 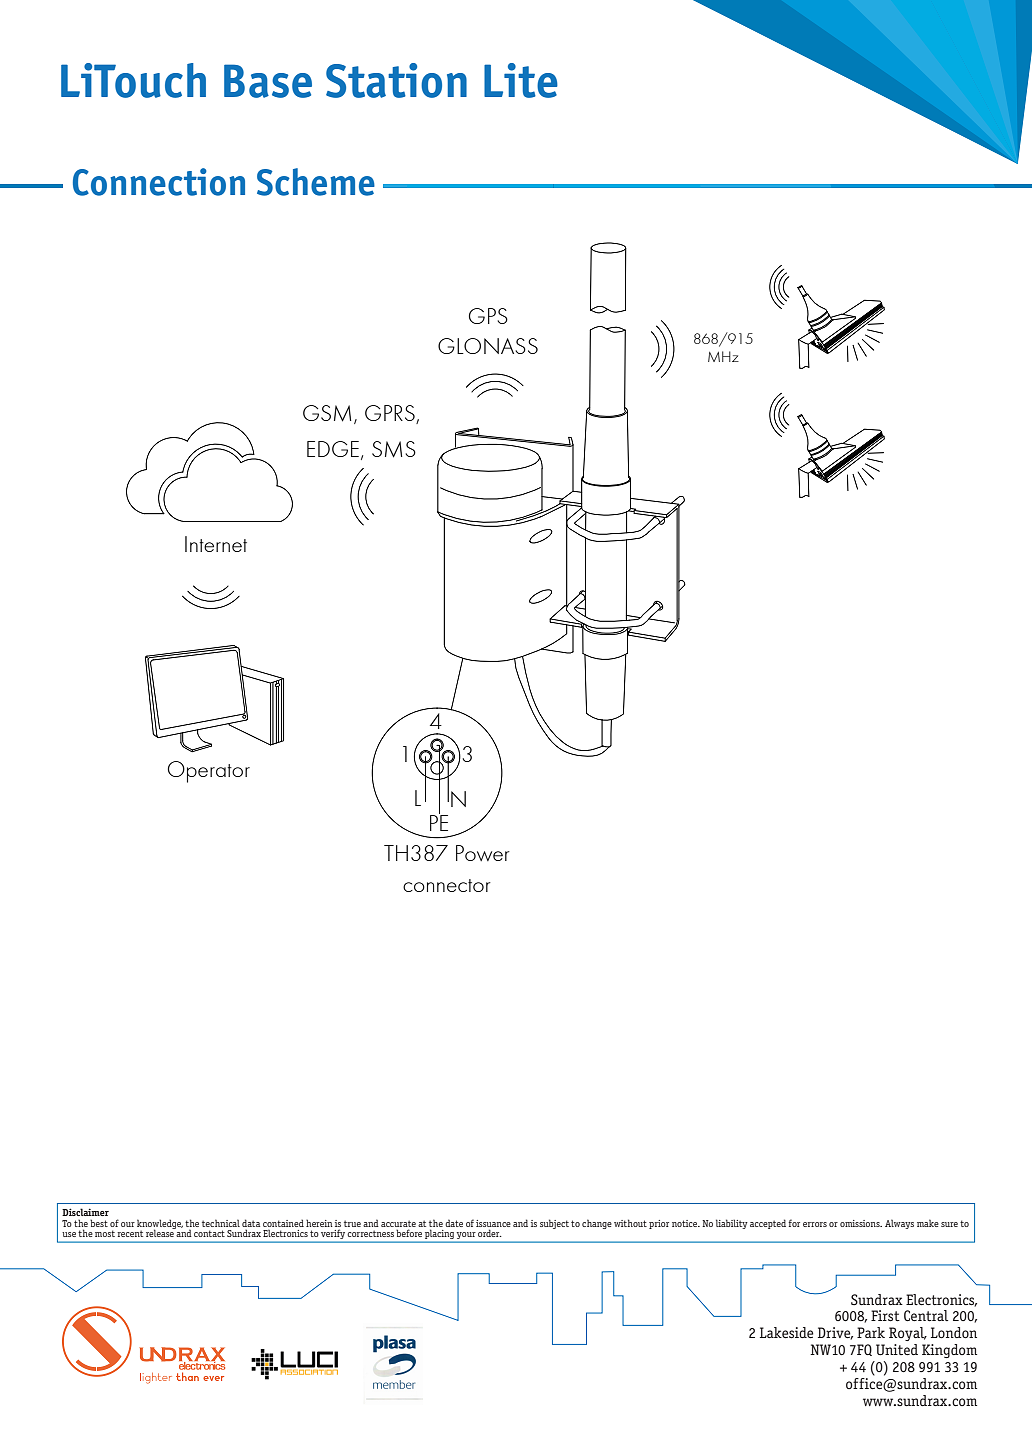 I want to click on Lite, so click(x=521, y=80).
